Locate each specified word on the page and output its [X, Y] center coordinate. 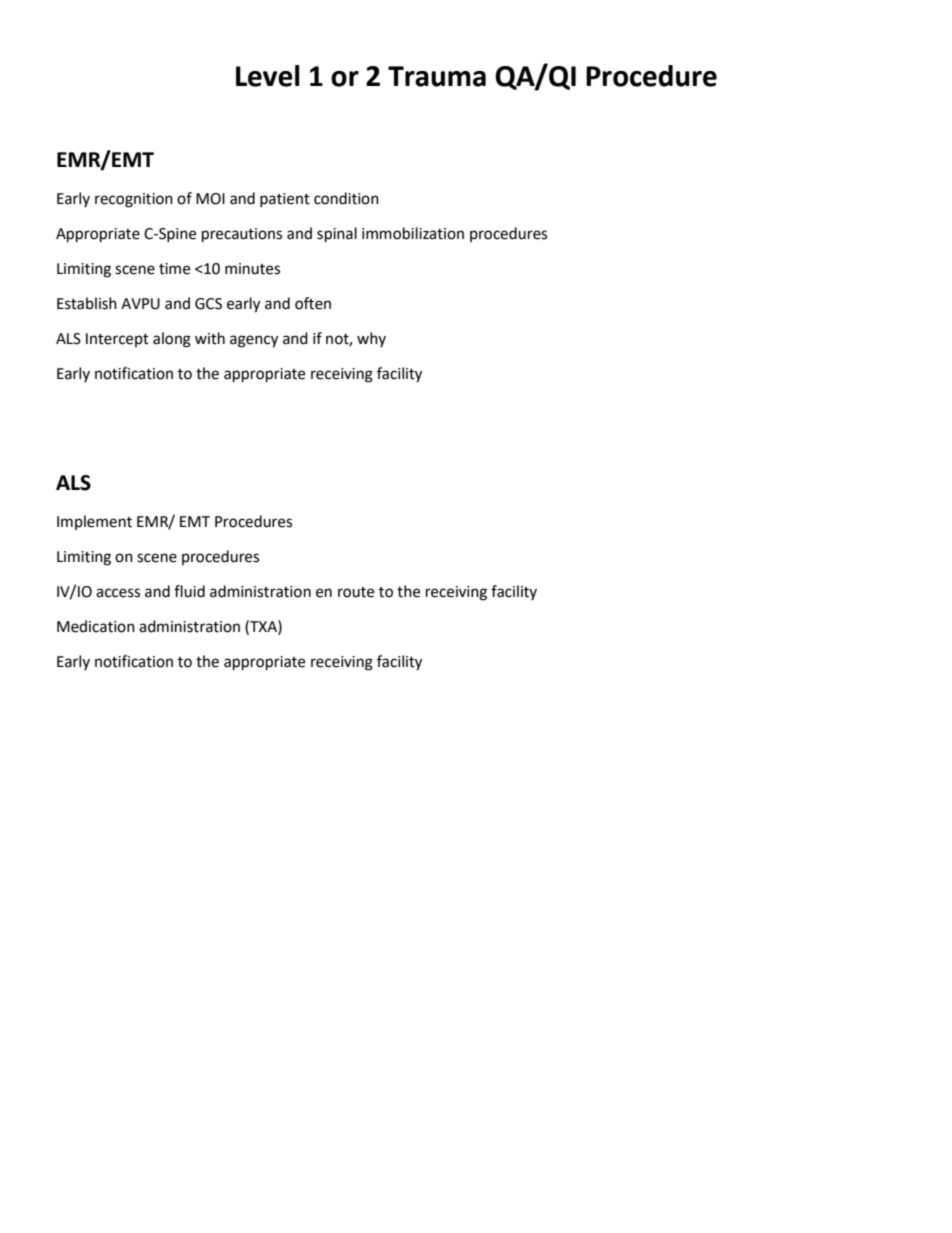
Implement [94, 522]
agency [254, 341]
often [313, 303]
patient [285, 200]
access [118, 593]
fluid [189, 591]
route [356, 592]
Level [268, 76]
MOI [210, 199]
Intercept [117, 340]
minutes [252, 269]
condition [346, 198]
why [371, 339]
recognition [134, 200]
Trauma [437, 76]
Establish [87, 303]
